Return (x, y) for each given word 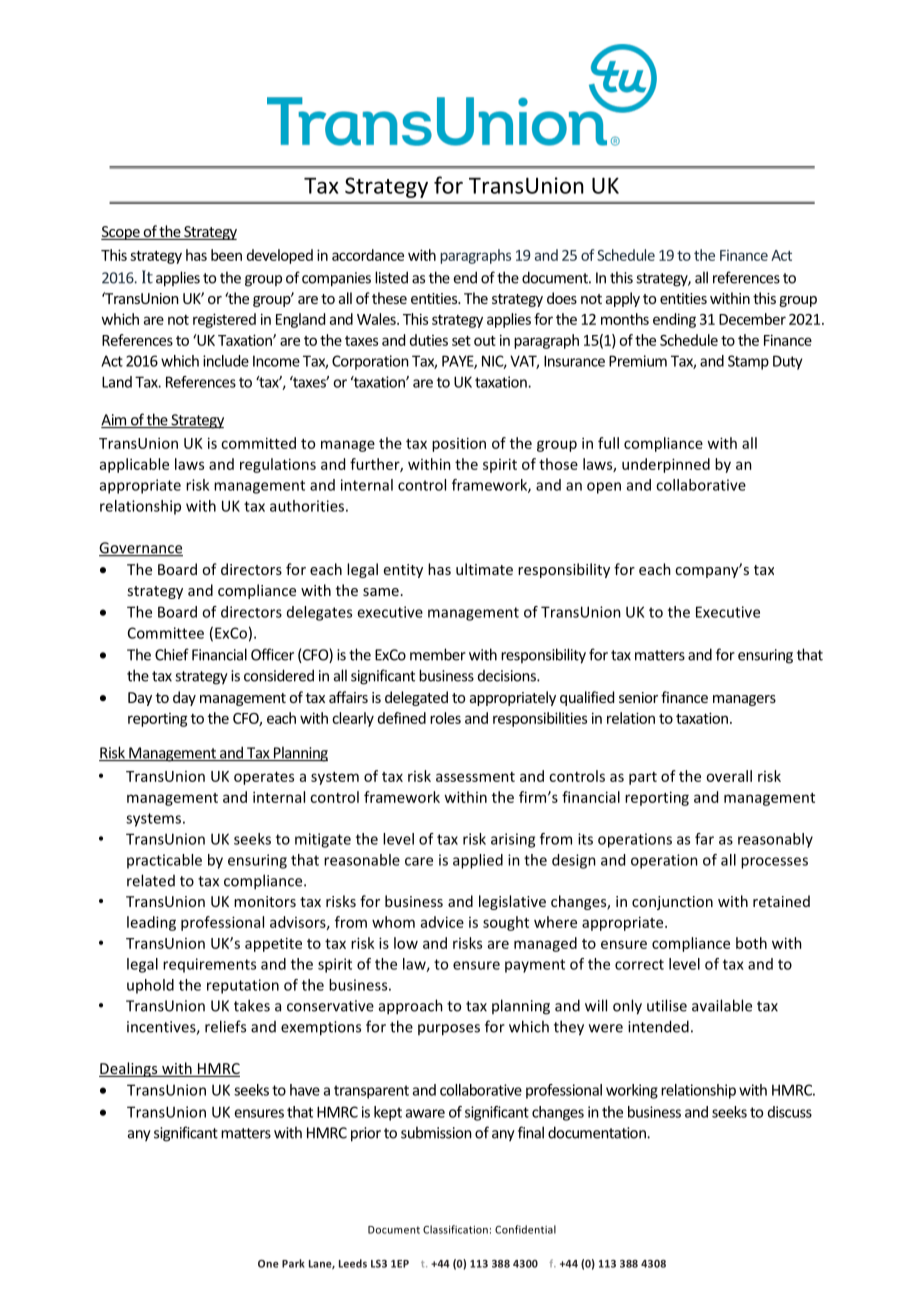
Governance (141, 549)
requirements (209, 965)
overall (729, 776)
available (722, 1005)
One (268, 1264)
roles (445, 718)
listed (391, 277)
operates (264, 778)
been (226, 255)
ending (674, 320)
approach (411, 1007)
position (459, 444)
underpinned (666, 465)
